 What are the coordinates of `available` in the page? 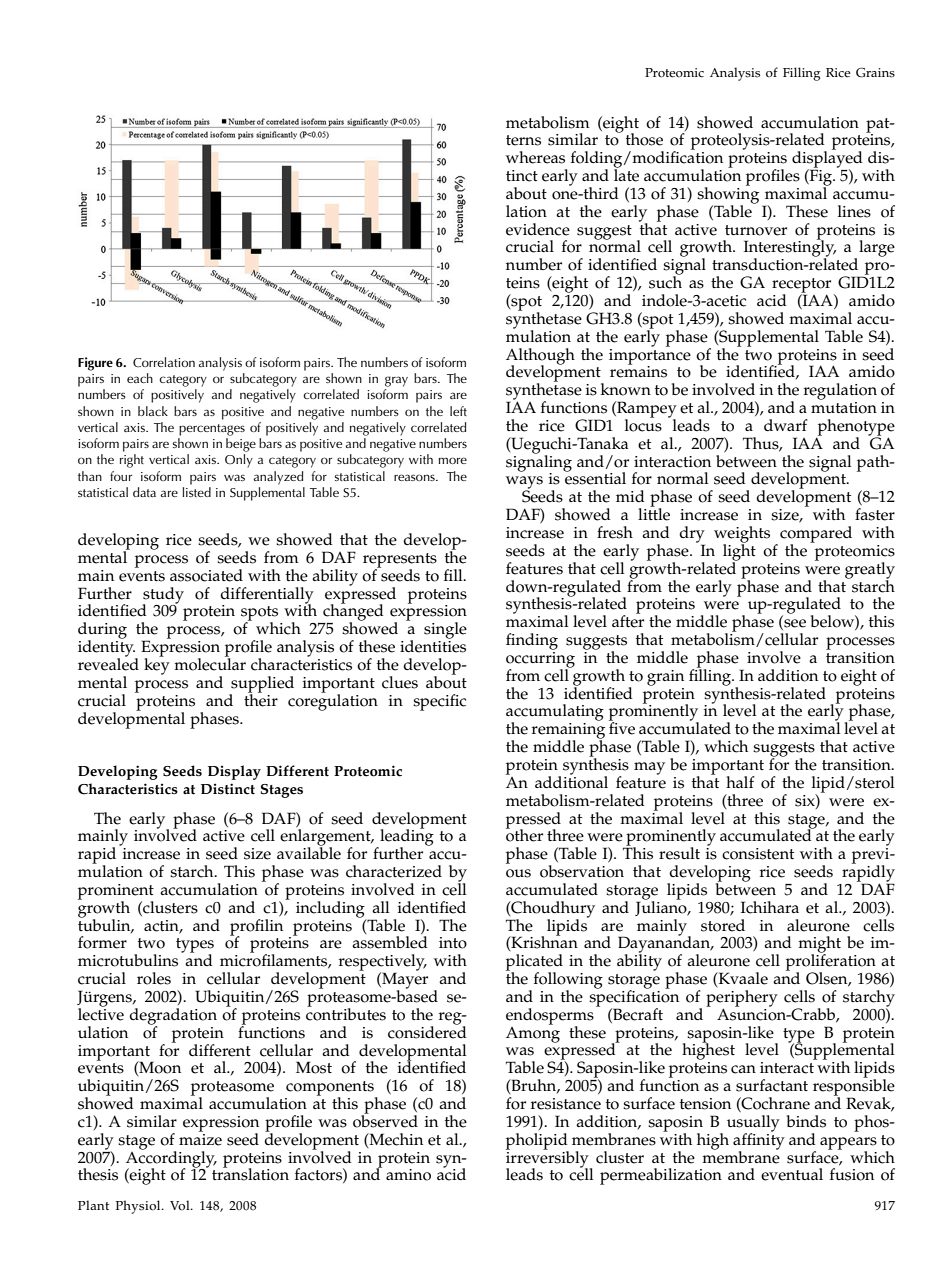 It's located at (309, 852).
